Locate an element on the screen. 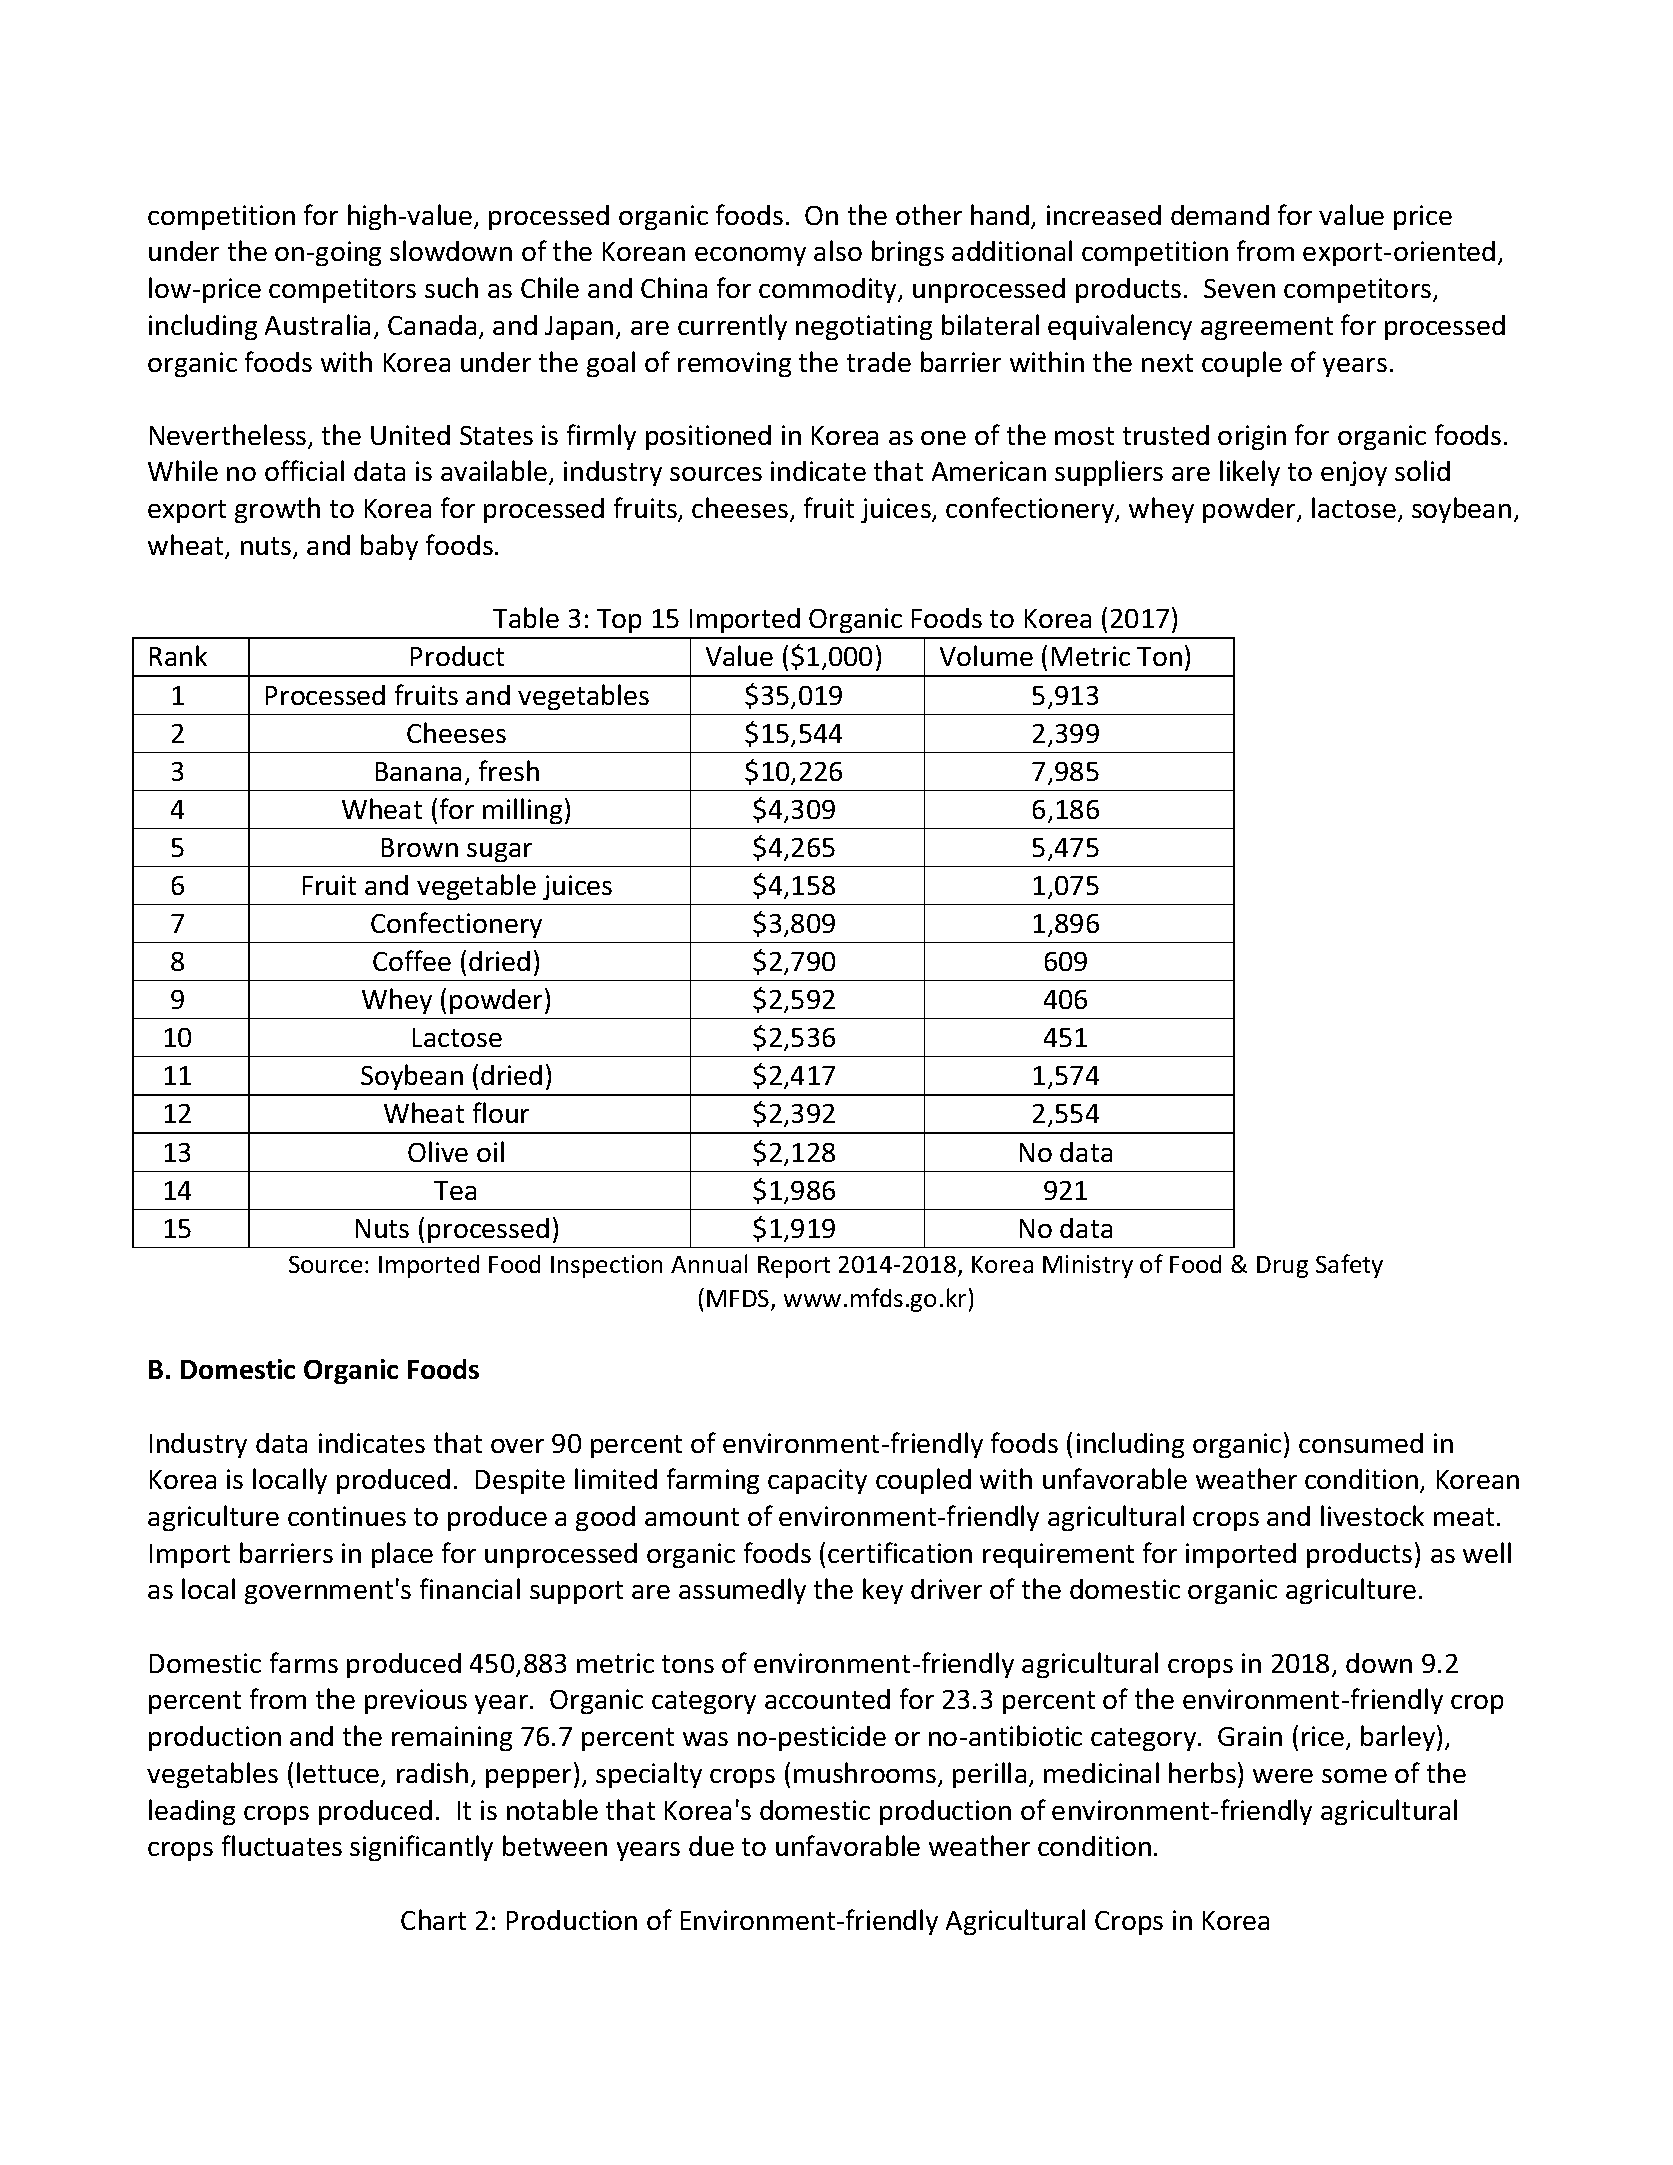  Report is located at coordinates (794, 1267).
